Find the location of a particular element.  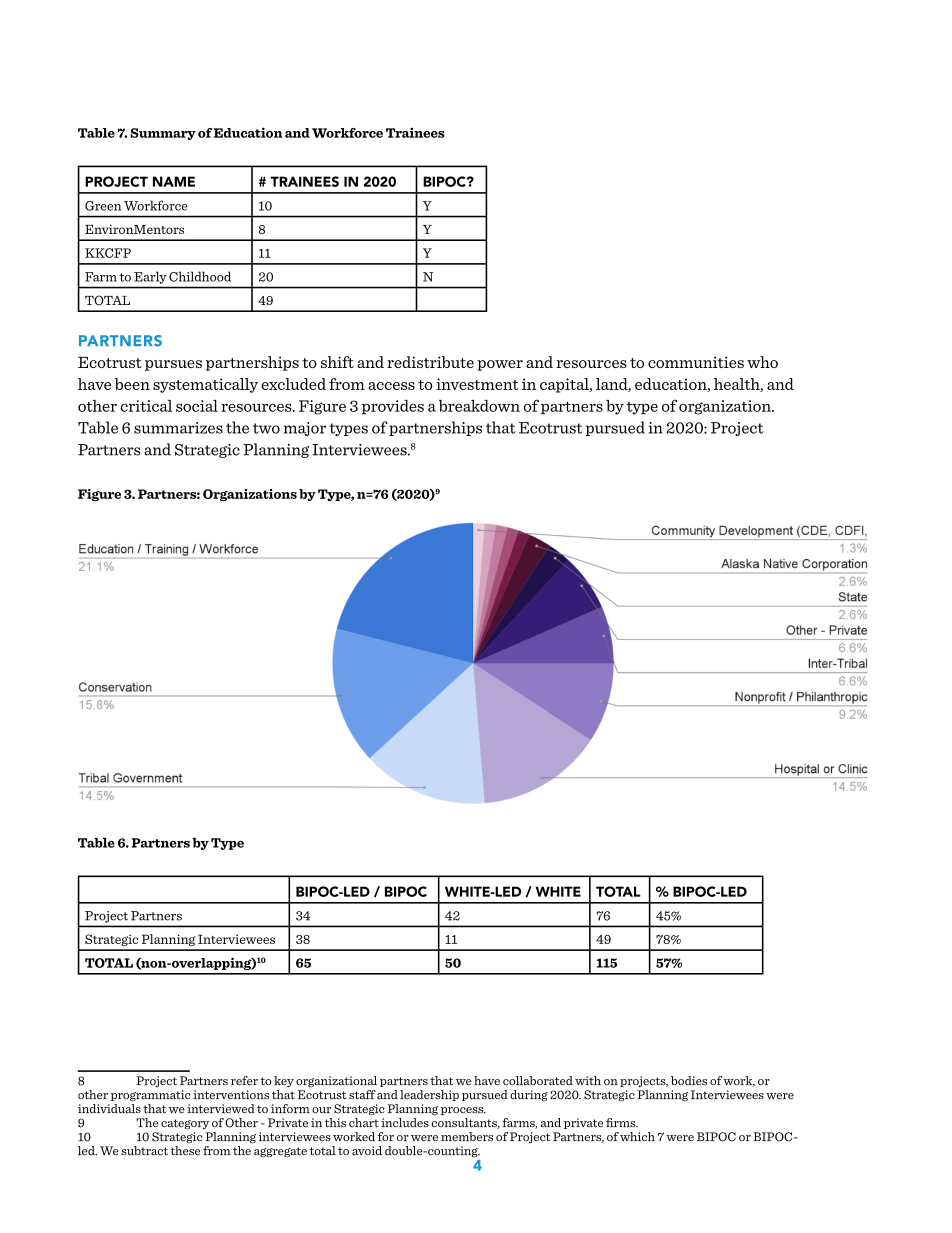

includes is located at coordinates (405, 1123).
